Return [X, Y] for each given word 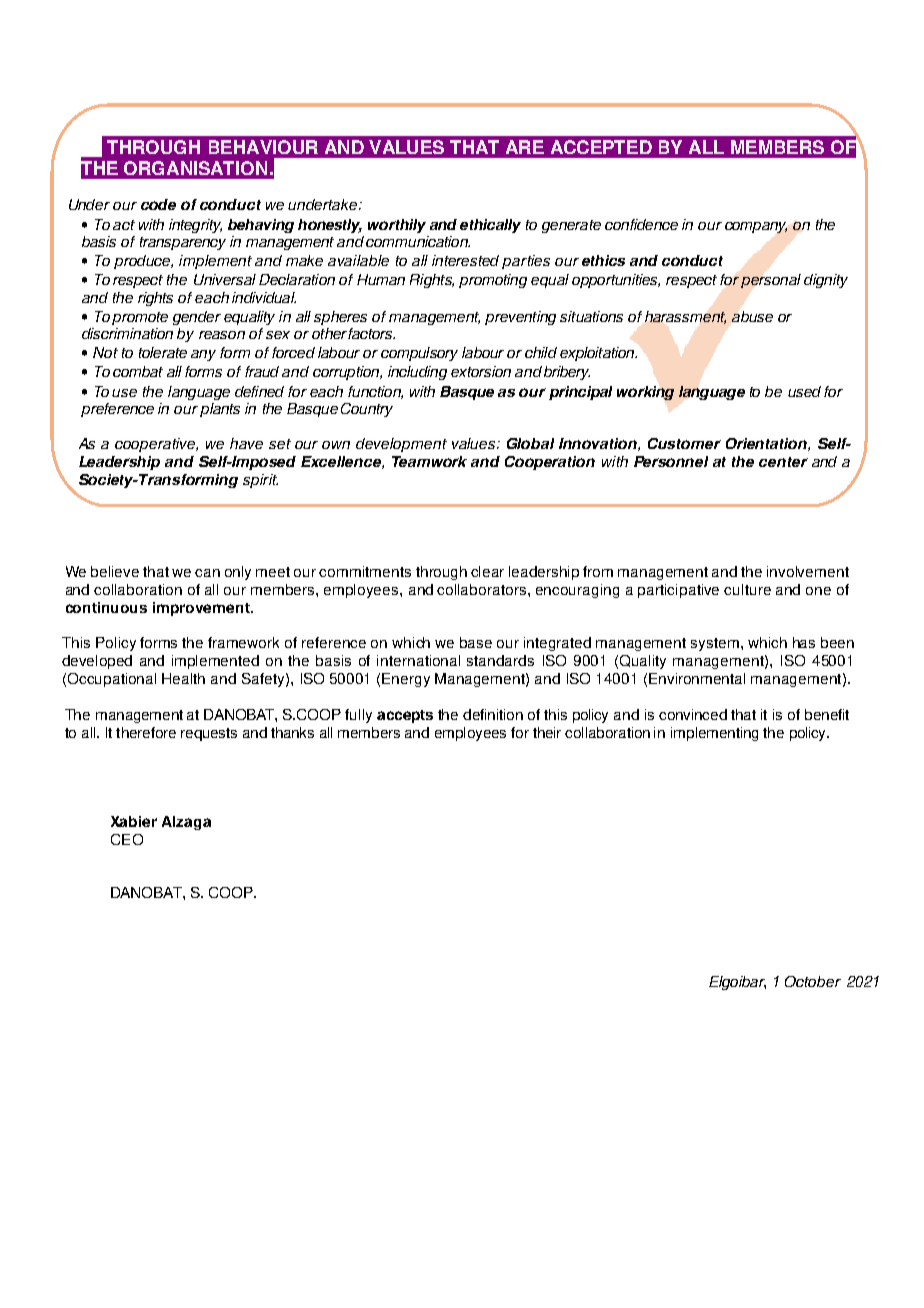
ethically [490, 226]
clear [487, 571]
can [207, 573]
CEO [127, 839]
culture [747, 589]
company [756, 227]
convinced [693, 714]
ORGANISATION [195, 168]
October [813, 981]
